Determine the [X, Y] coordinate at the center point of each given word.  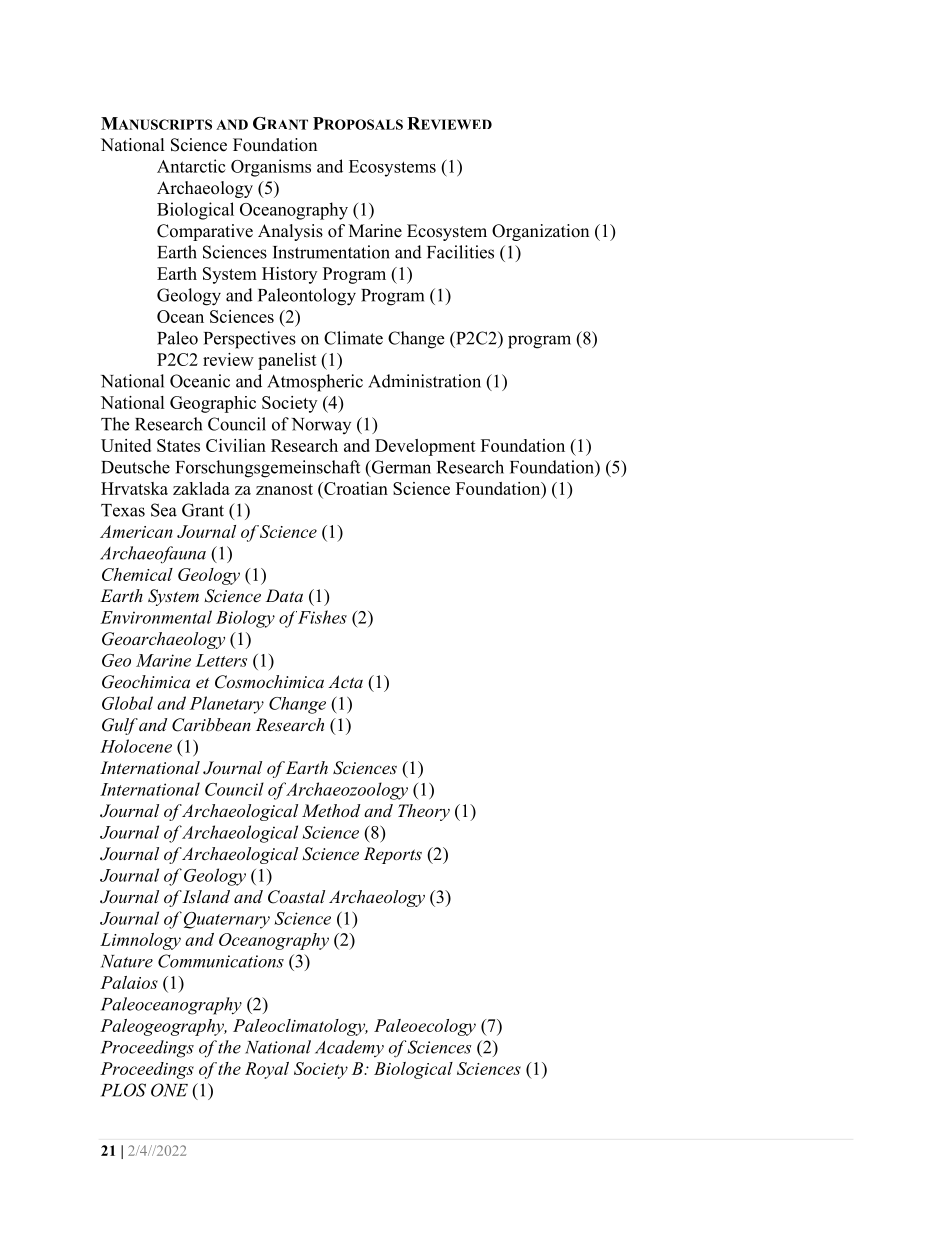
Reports [393, 855]
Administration [424, 381]
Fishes [322, 617]
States [178, 445]
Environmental [156, 617]
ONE [169, 1090]
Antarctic [191, 166]
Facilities [460, 252]
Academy [349, 1048]
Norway [321, 426]
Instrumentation [331, 252]
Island [205, 896]
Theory [424, 812]
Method [331, 810]
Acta [345, 681]
